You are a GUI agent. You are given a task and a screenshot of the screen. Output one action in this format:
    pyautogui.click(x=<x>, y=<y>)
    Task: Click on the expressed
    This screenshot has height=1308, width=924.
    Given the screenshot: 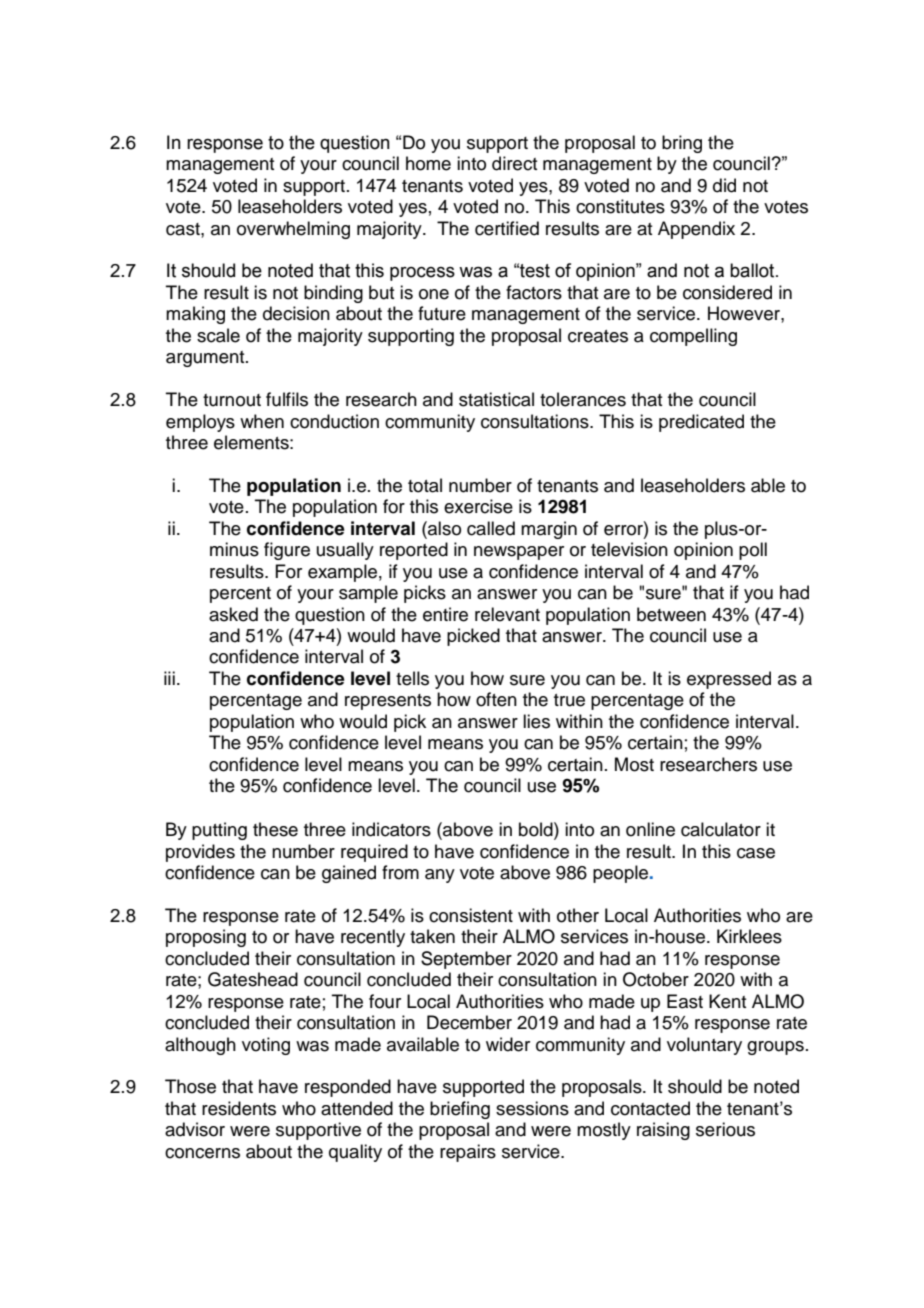 What is the action you would take?
    pyautogui.click(x=729, y=680)
